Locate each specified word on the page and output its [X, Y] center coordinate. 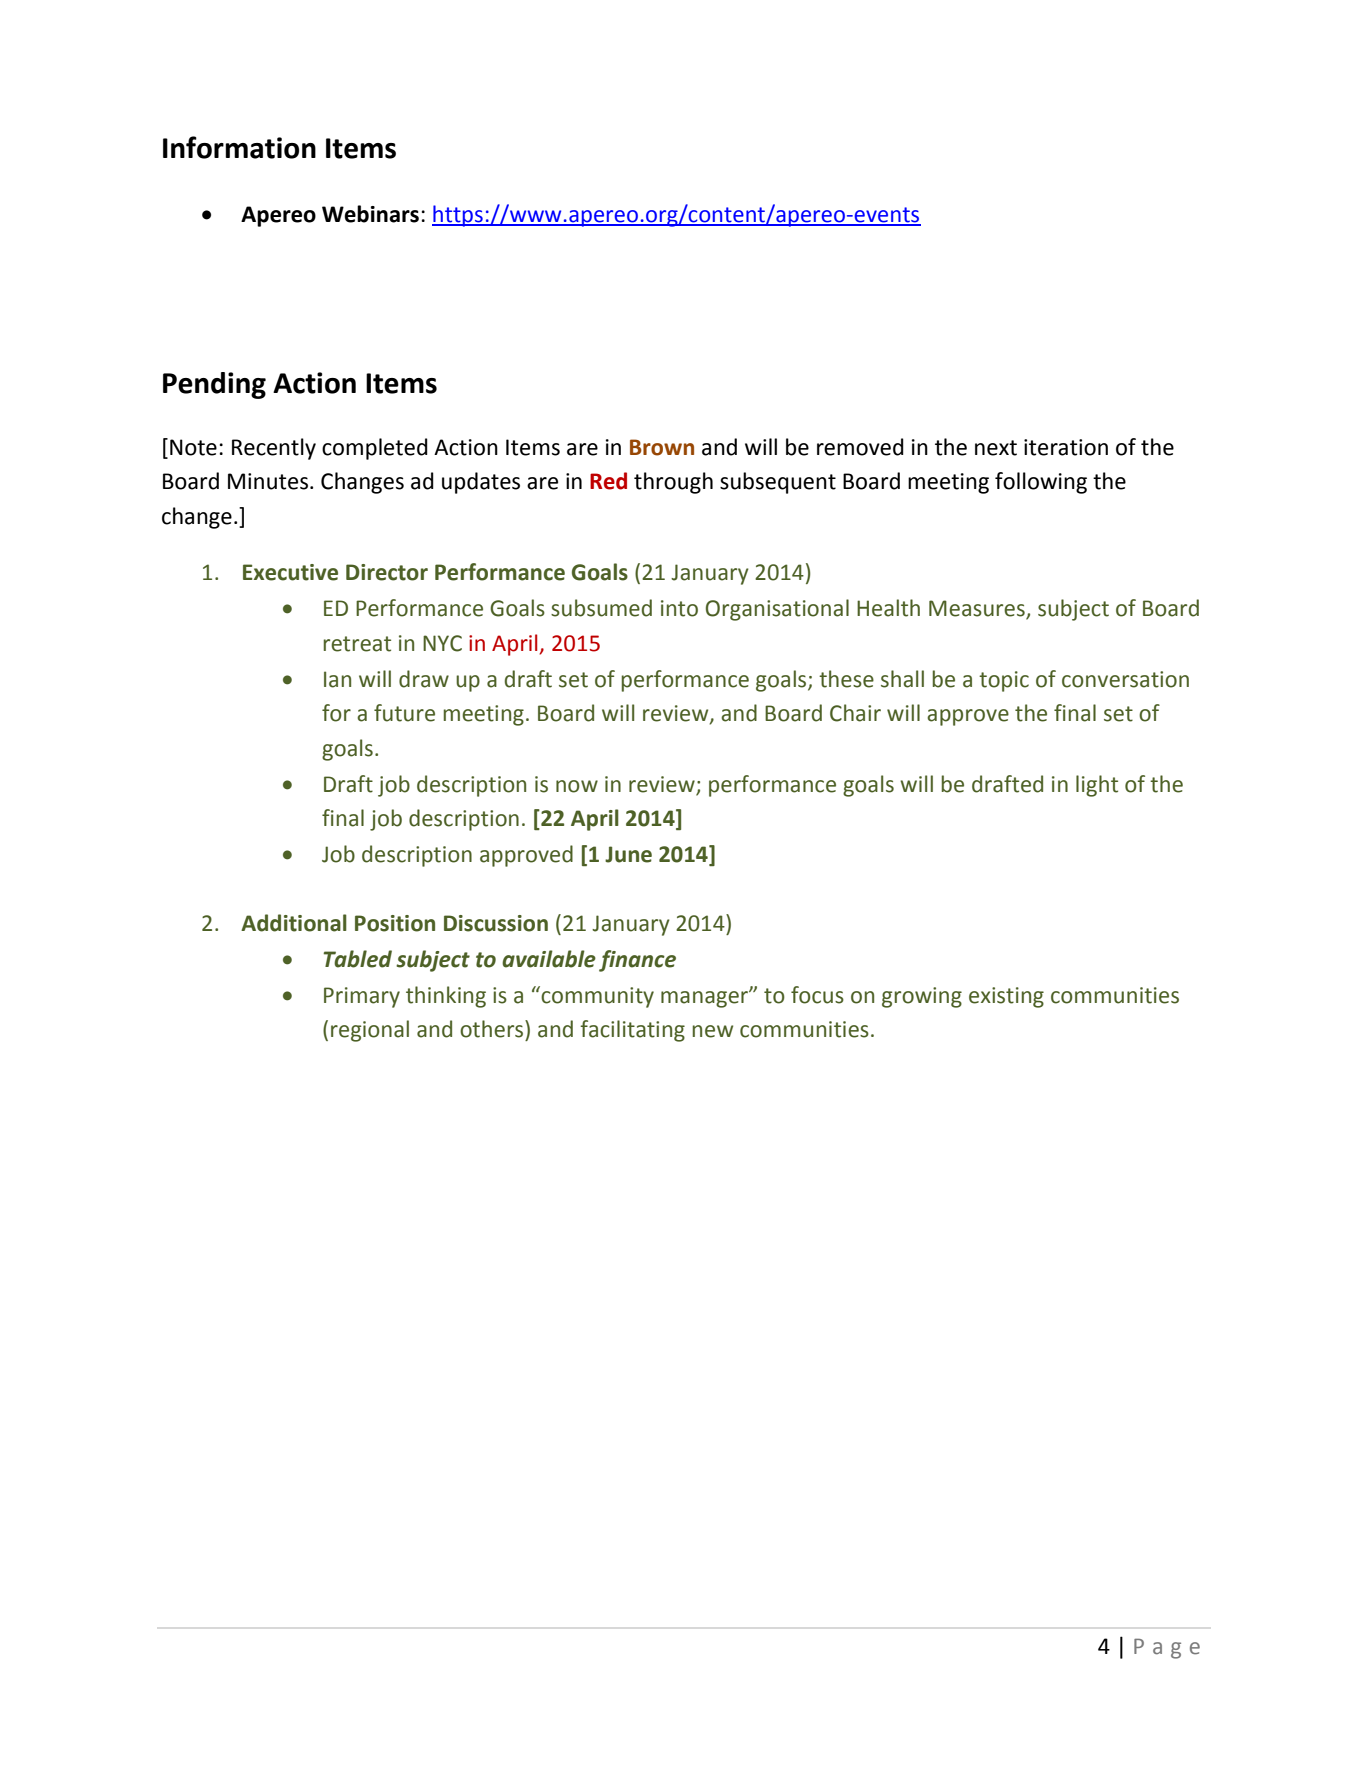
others [493, 1029]
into [679, 608]
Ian [337, 679]
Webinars [370, 214]
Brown [662, 447]
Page [1167, 1648]
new [712, 1031]
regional [370, 1031]
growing [922, 997]
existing [1006, 997]
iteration [1066, 447]
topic [1004, 681]
